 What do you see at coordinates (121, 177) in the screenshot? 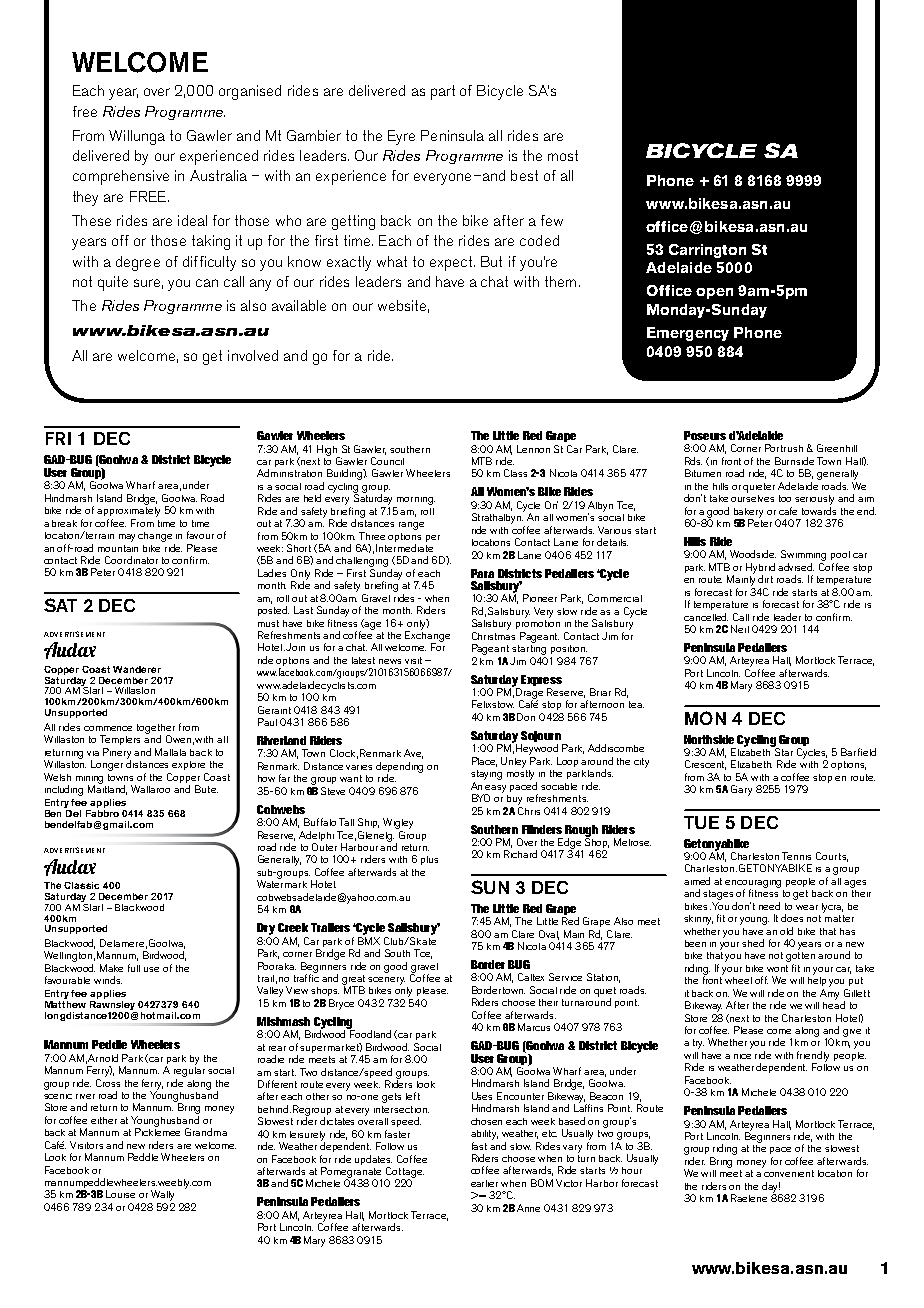
I see `comprehensive` at bounding box center [121, 177].
